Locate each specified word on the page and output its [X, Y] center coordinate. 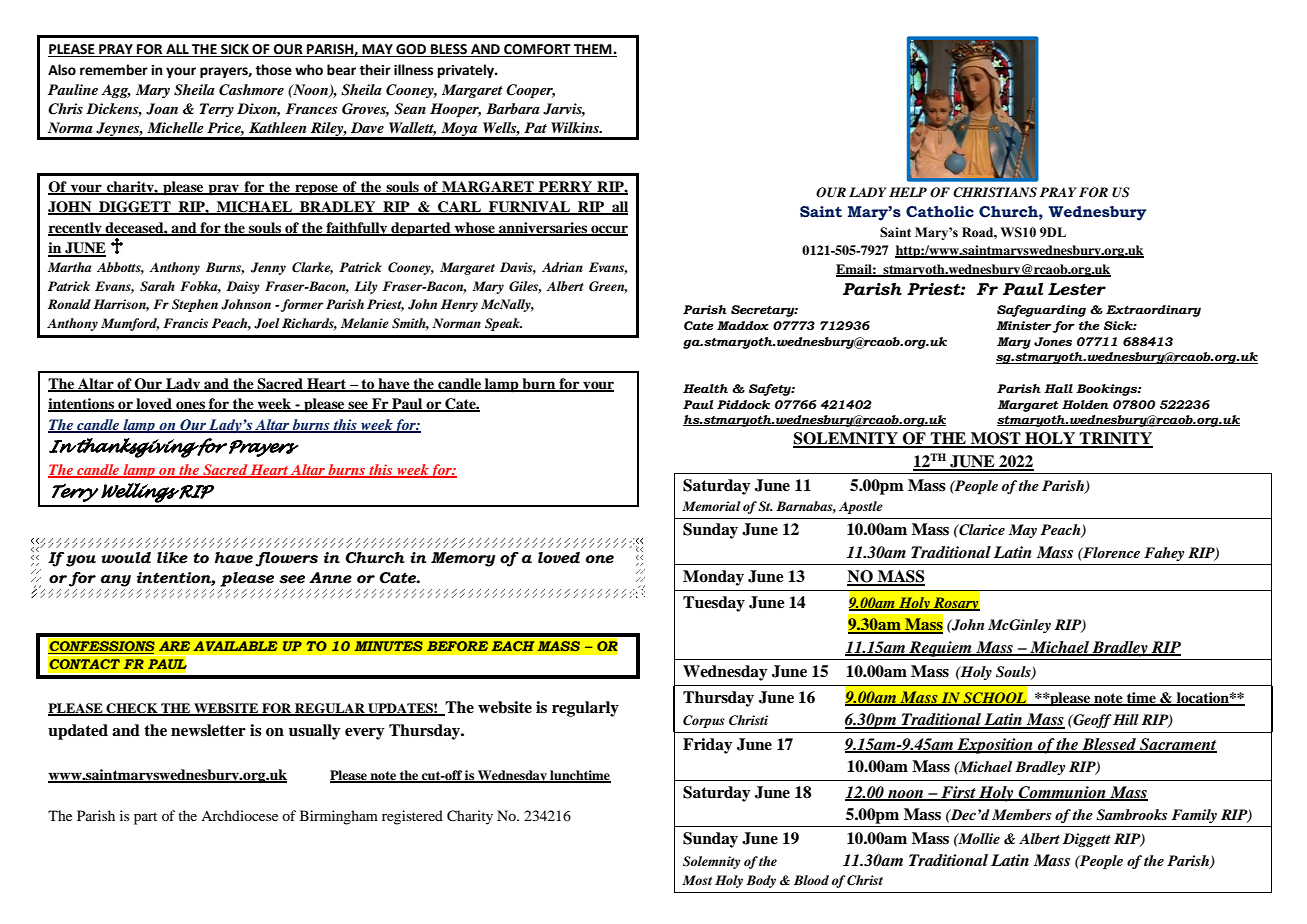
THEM [593, 50]
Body [761, 881]
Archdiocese [239, 815]
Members [1022, 814]
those [273, 70]
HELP [908, 192]
